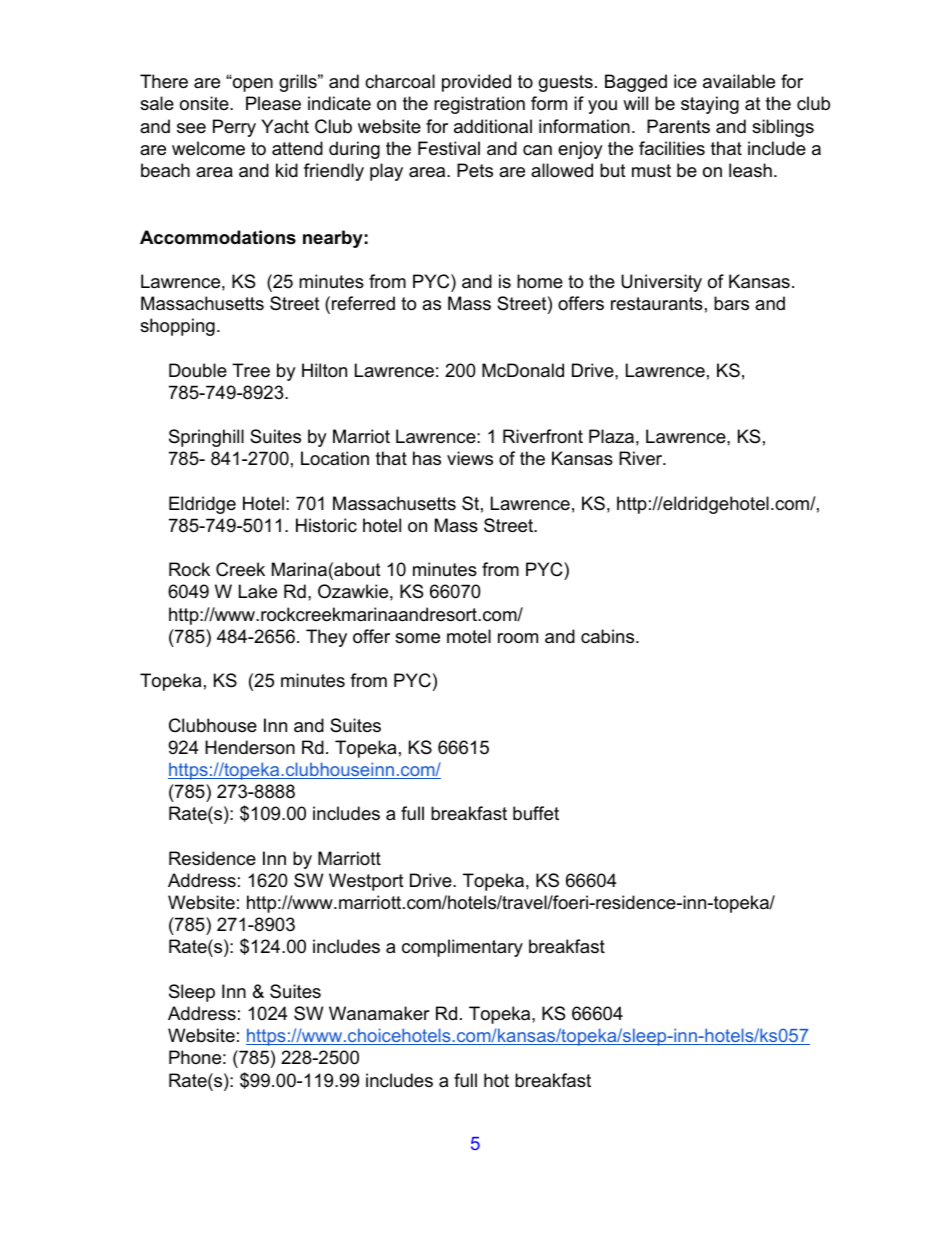  I want to click on onsite, so click(205, 103).
